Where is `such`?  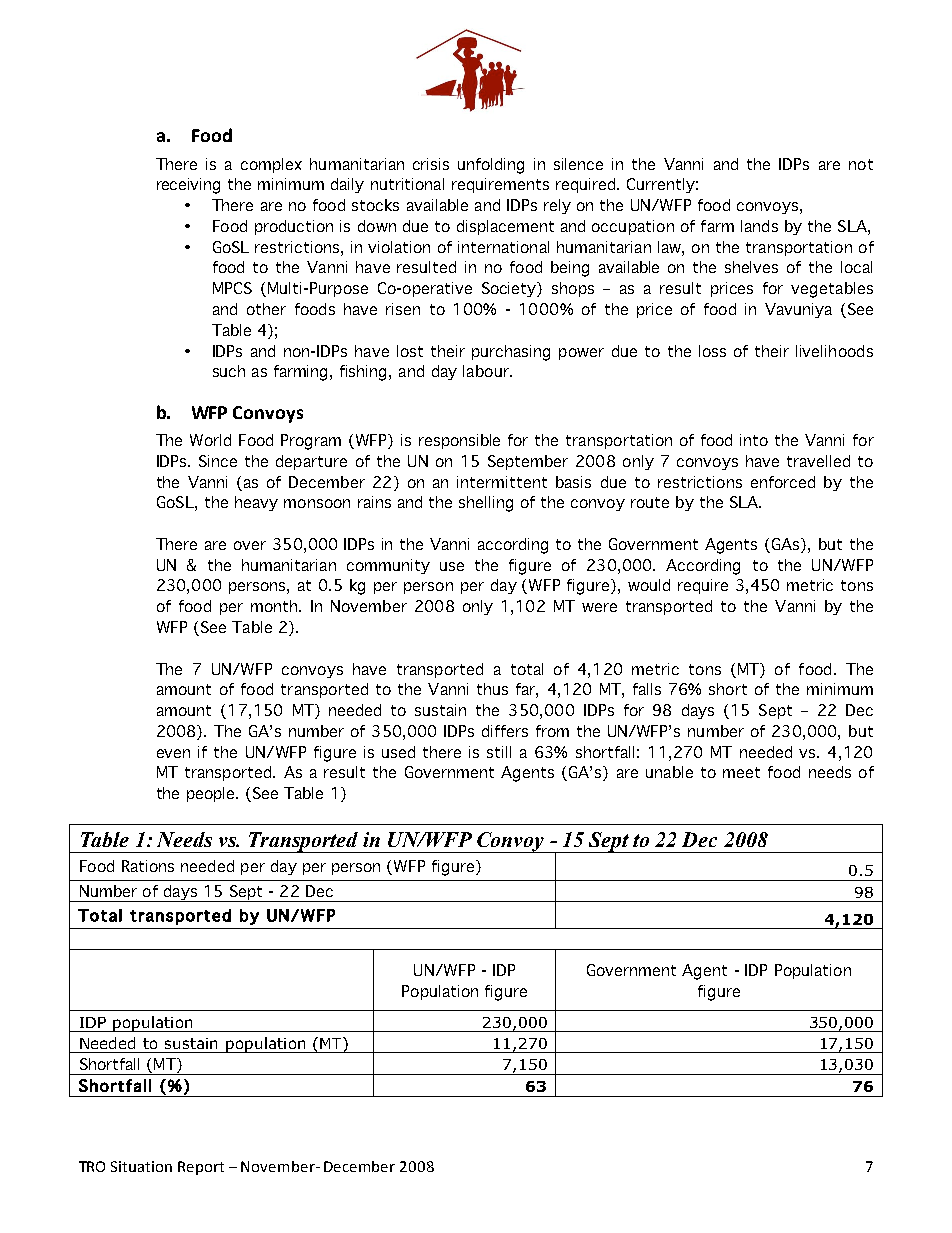
such is located at coordinates (229, 371).
